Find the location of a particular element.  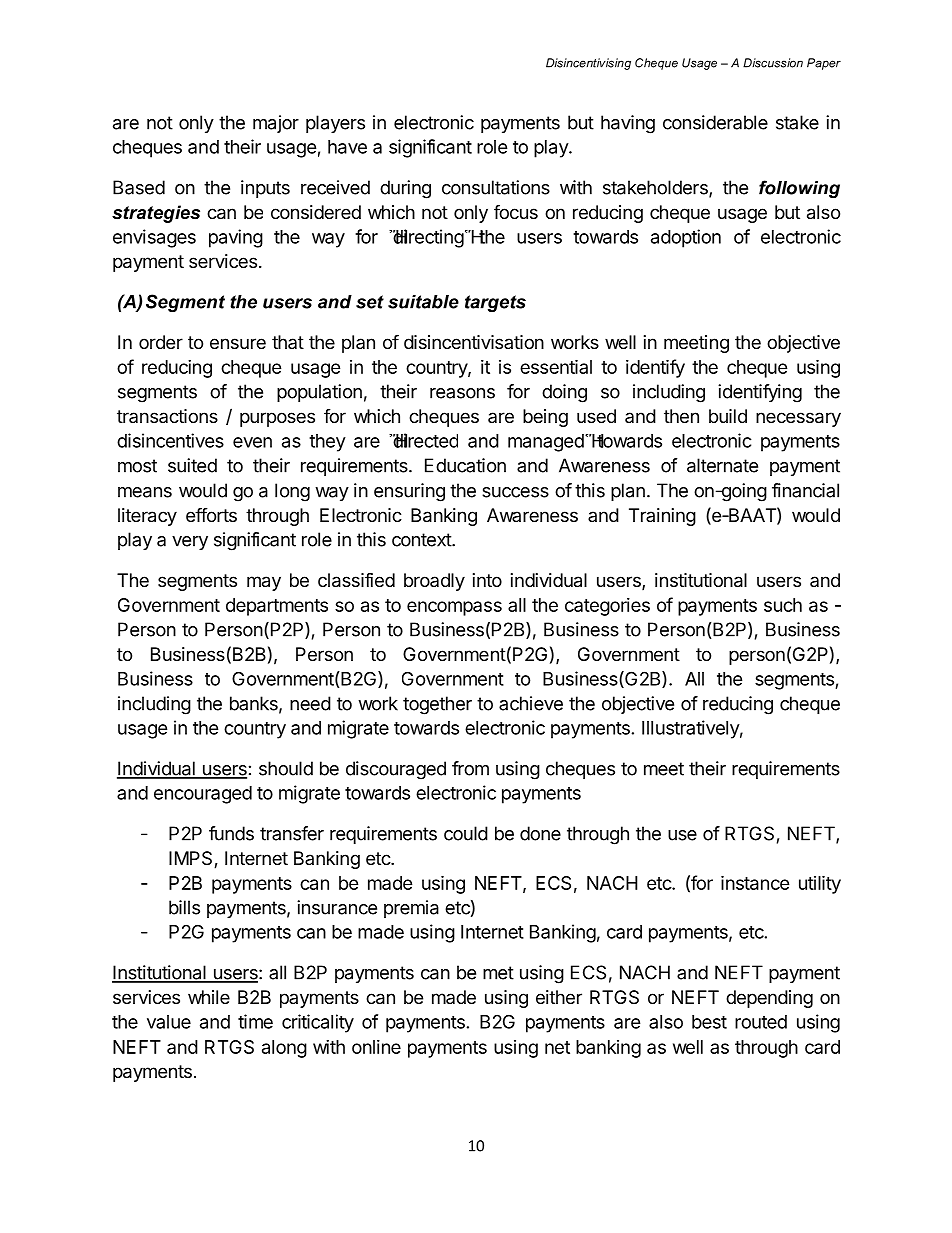

while is located at coordinates (209, 997).
